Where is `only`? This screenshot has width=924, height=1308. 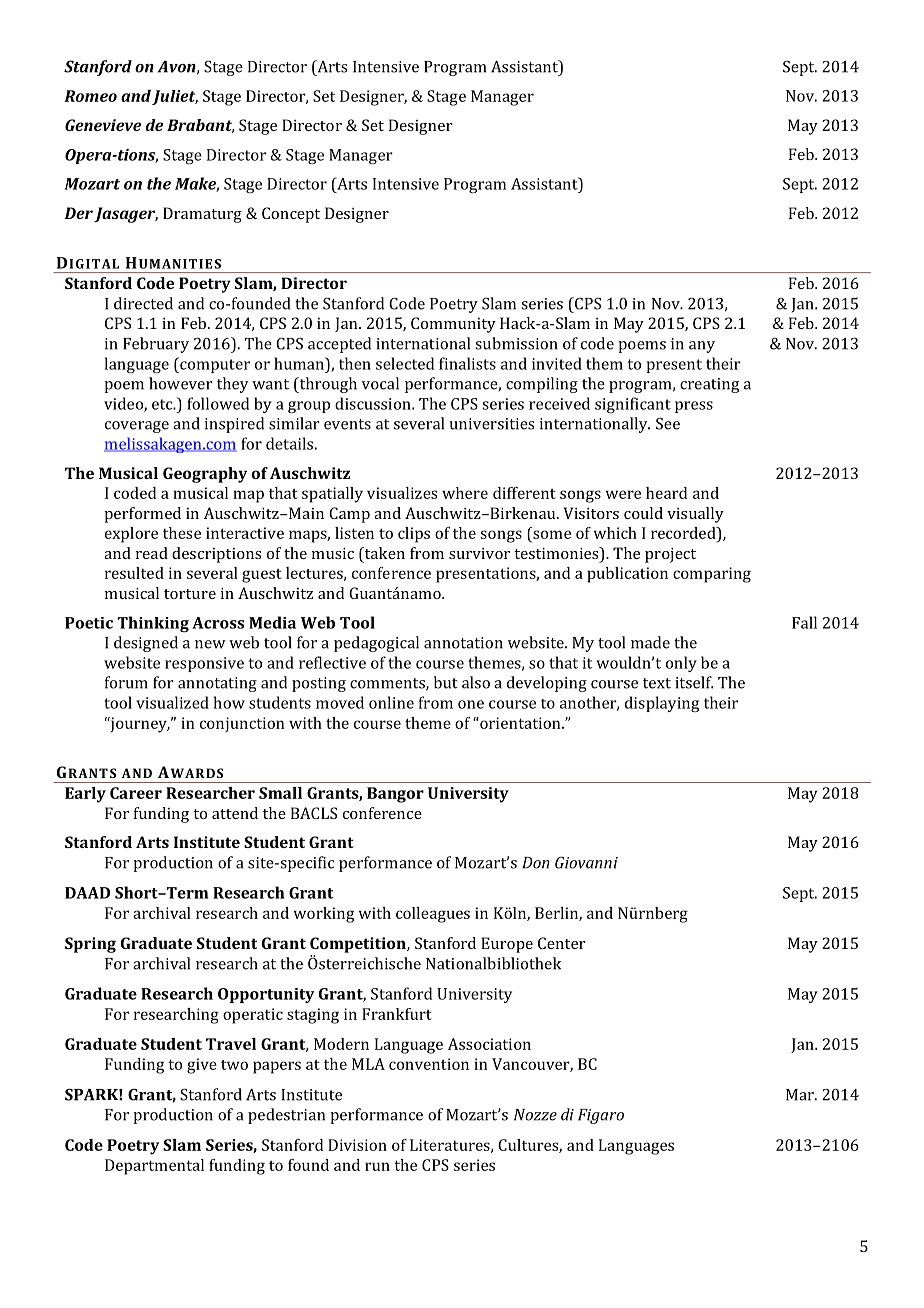
only is located at coordinates (681, 664).
